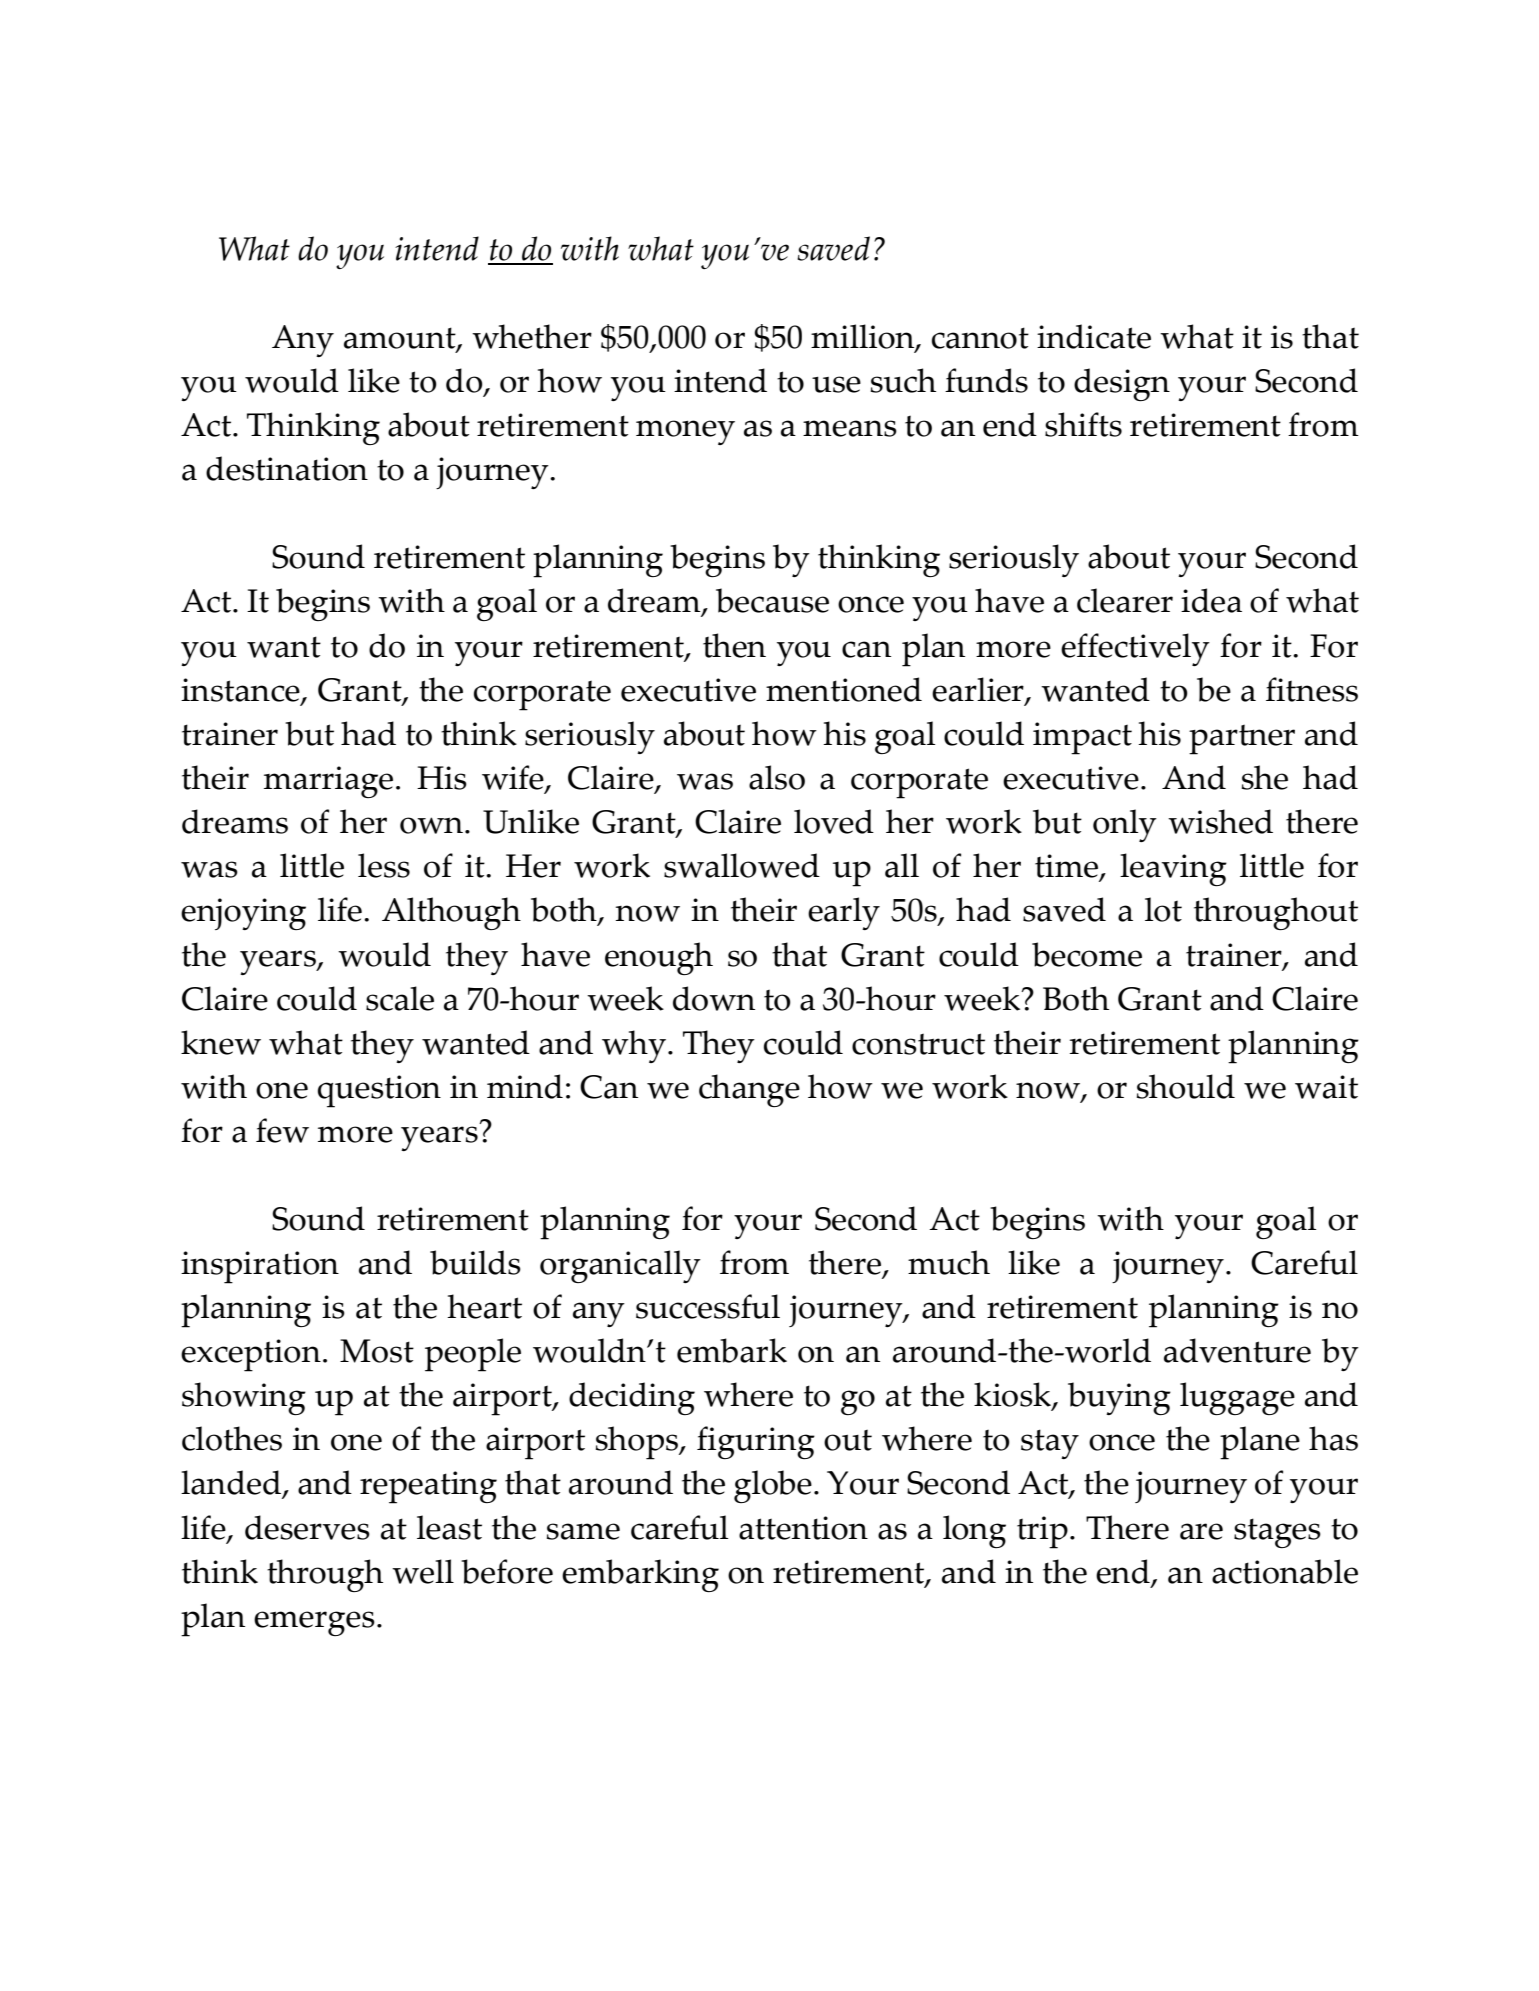 The image size is (1539, 1991). What do you see at coordinates (844, 689) in the page?
I see `mentioned` at bounding box center [844, 689].
